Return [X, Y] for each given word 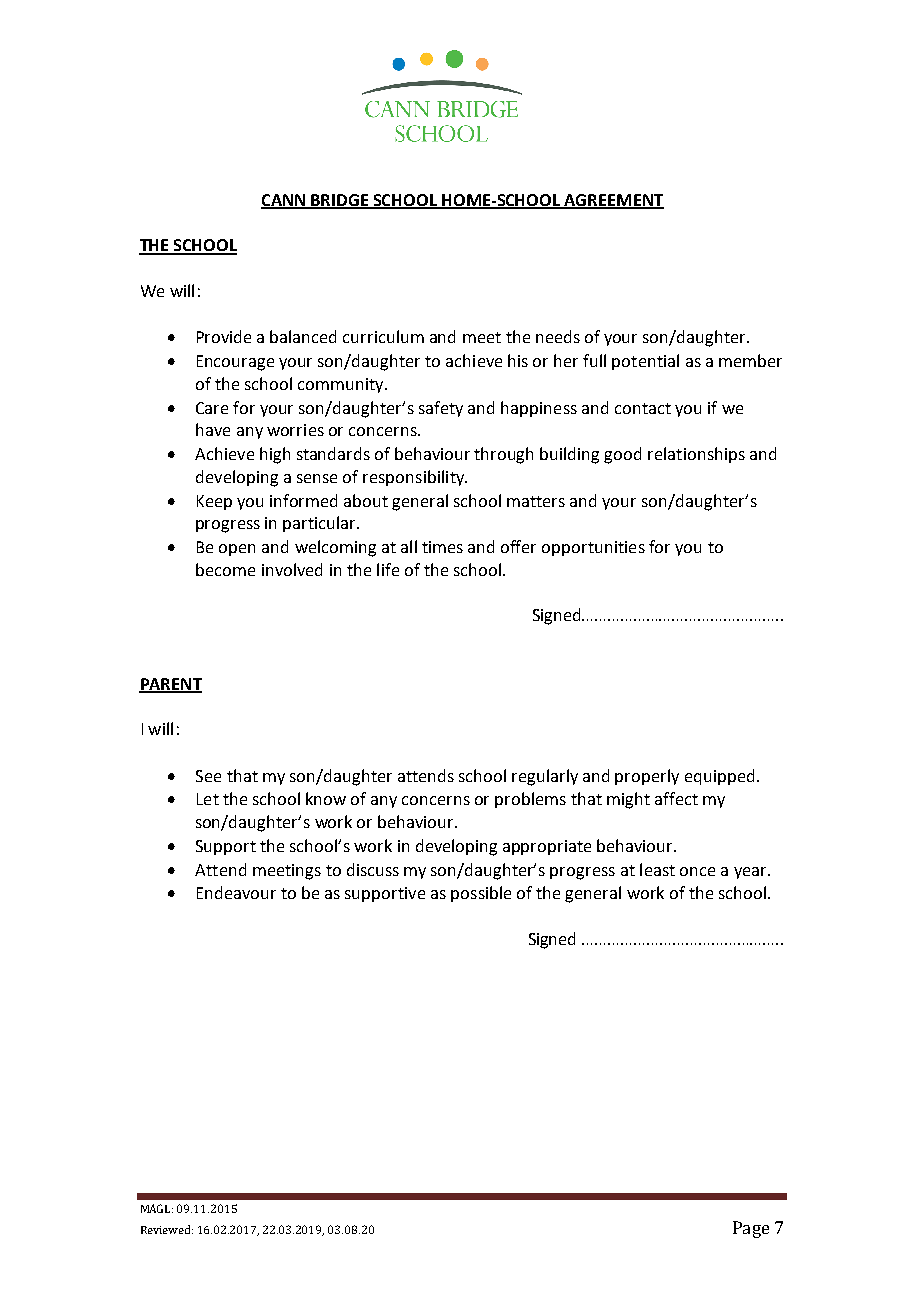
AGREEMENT [613, 201]
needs [558, 336]
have [213, 429]
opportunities [593, 548]
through [503, 455]
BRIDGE [340, 201]
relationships [696, 455]
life [388, 569]
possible [481, 894]
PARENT [170, 685]
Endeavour [236, 892]
